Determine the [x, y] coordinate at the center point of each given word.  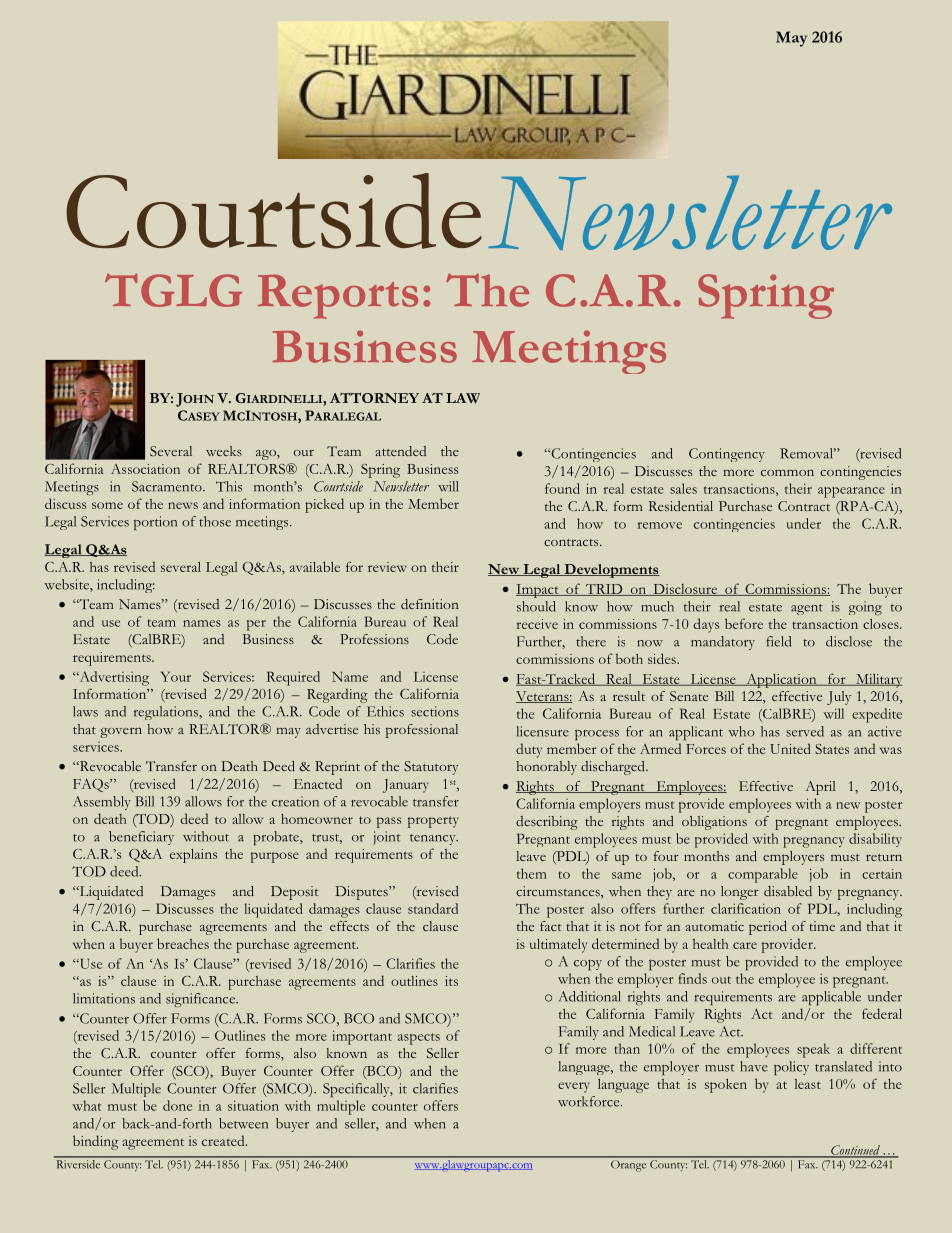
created [224, 1140]
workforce [590, 1101]
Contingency [727, 455]
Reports [338, 297]
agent [807, 609]
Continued [855, 1151]
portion [155, 523]
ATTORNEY [374, 398]
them [532, 873]
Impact [538, 591]
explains [193, 856]
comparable [763, 875]
